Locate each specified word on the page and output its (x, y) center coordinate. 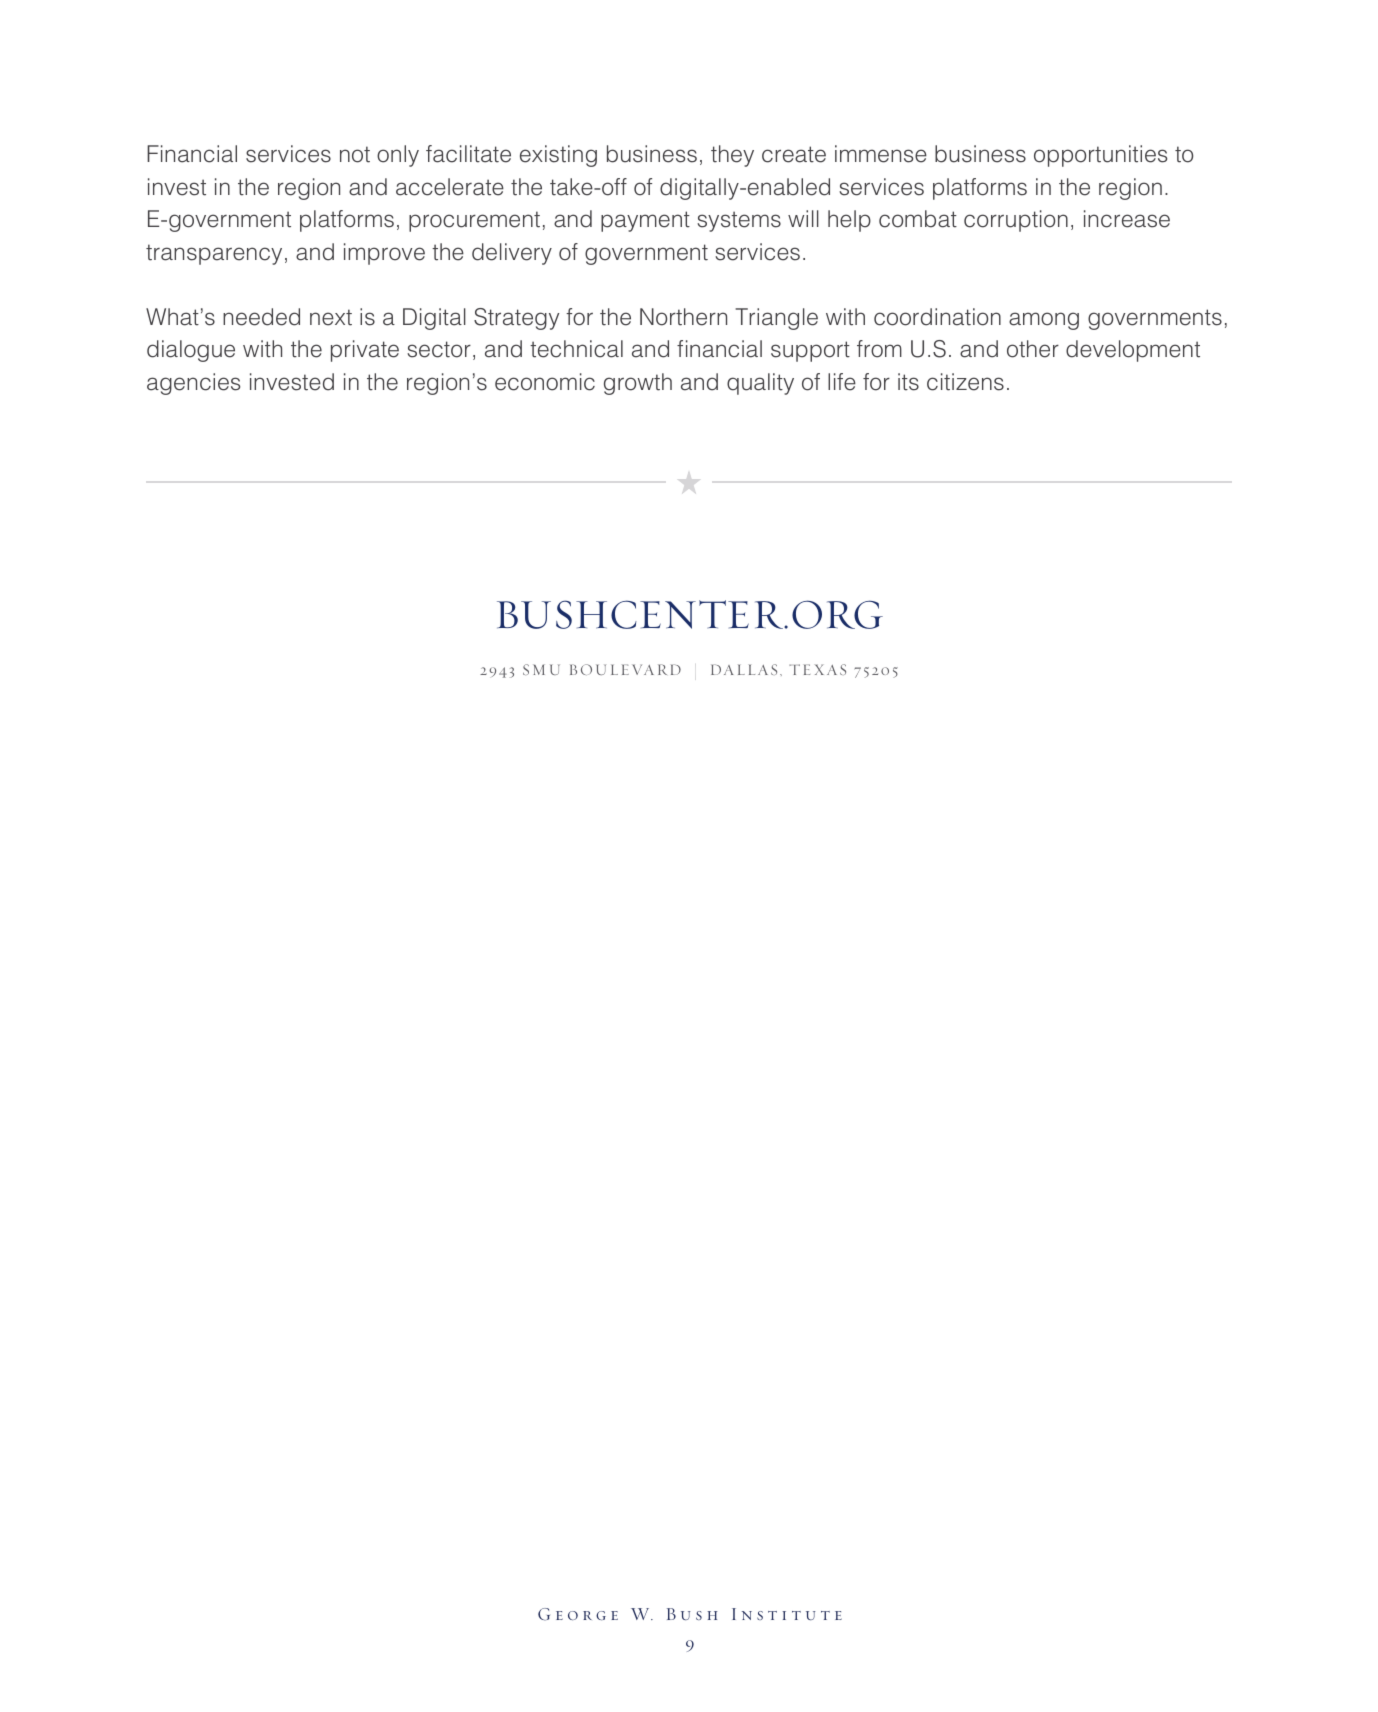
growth (638, 384)
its (908, 382)
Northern (683, 317)
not (355, 154)
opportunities (1100, 156)
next (331, 317)
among (1044, 321)
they (732, 156)
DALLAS (744, 669)
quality (760, 384)
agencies (193, 384)
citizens (965, 382)
